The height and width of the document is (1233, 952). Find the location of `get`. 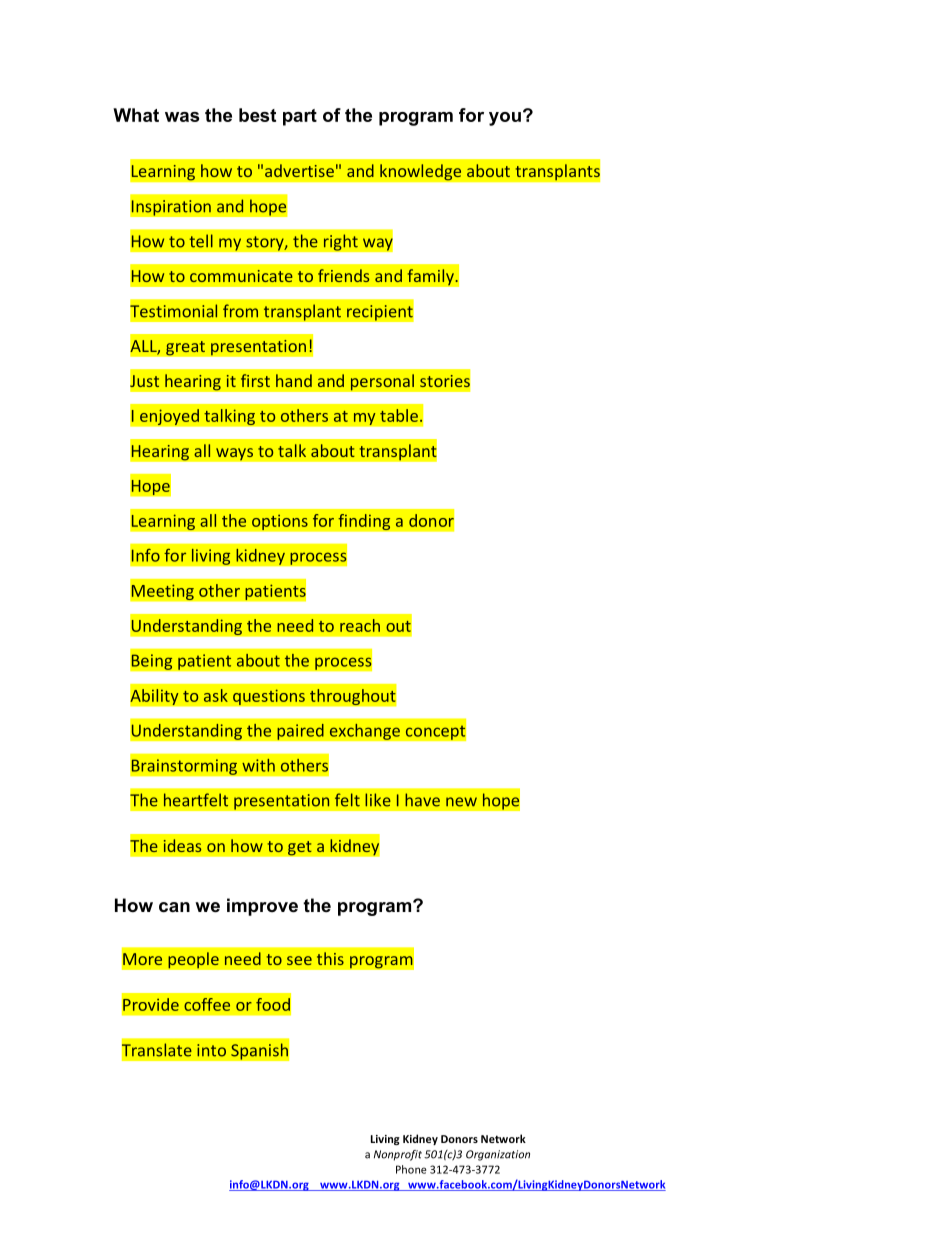

get is located at coordinates (300, 848).
